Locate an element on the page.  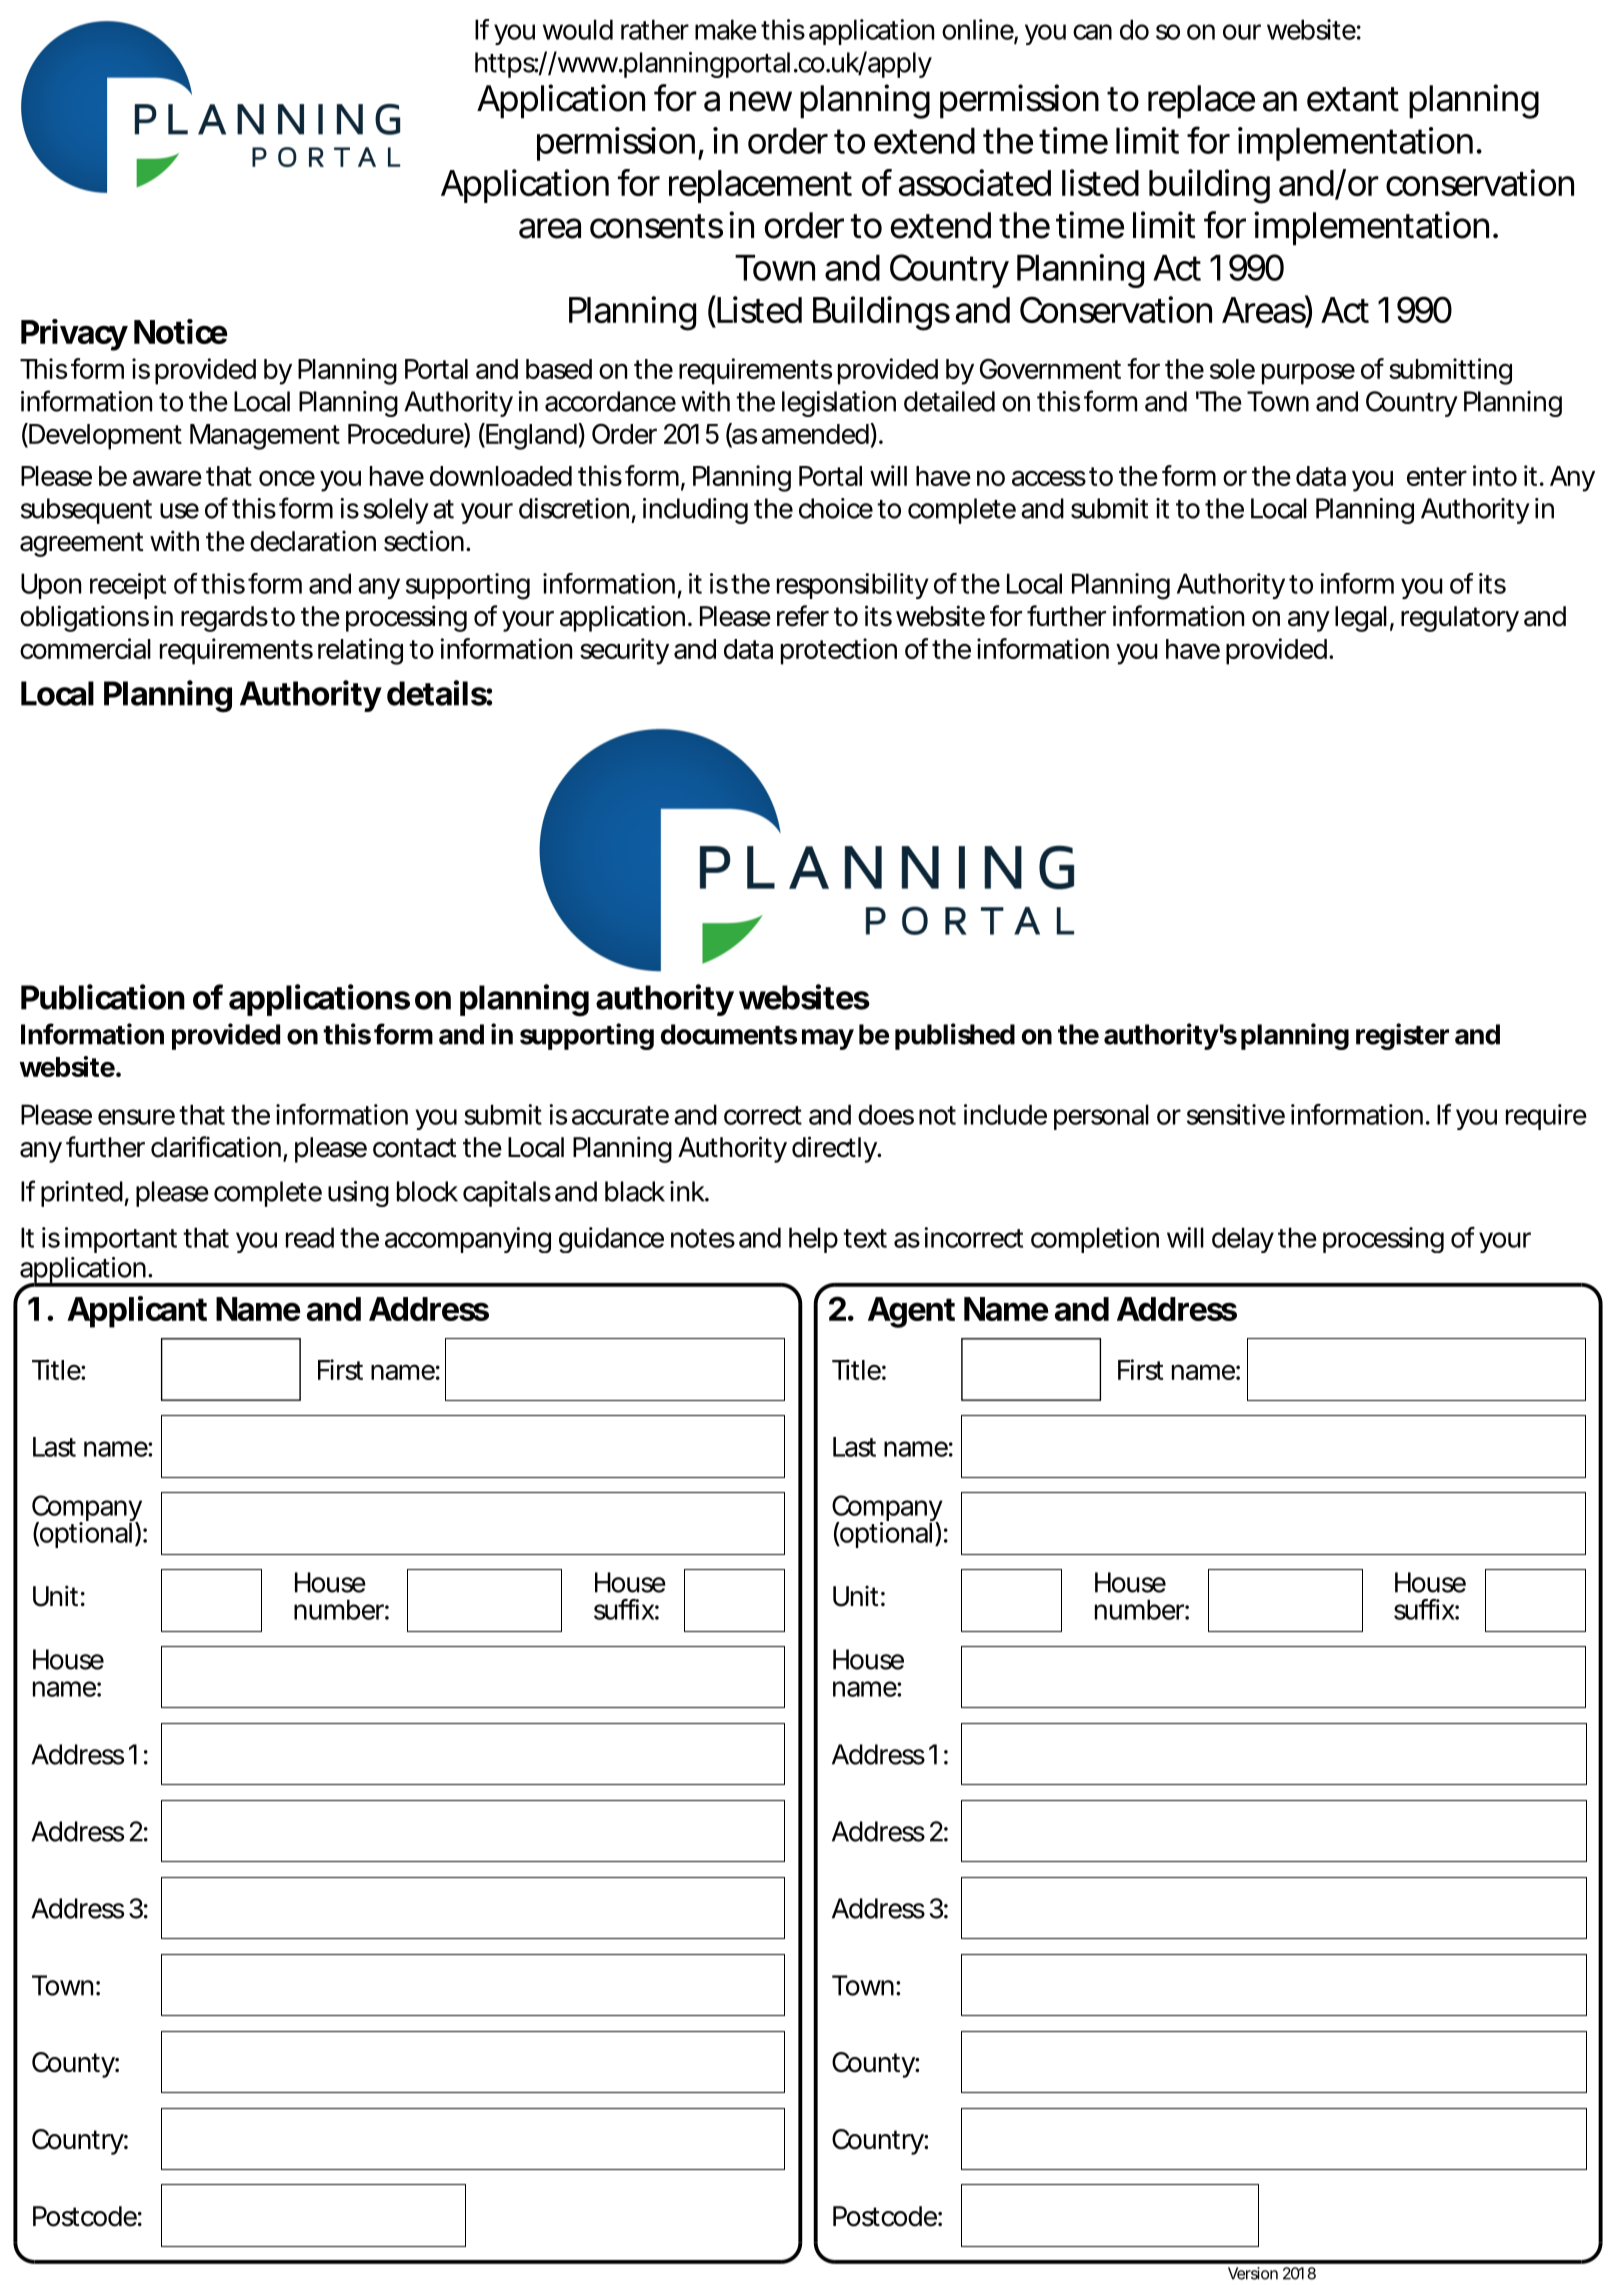
directly is located at coordinates (835, 1149).
